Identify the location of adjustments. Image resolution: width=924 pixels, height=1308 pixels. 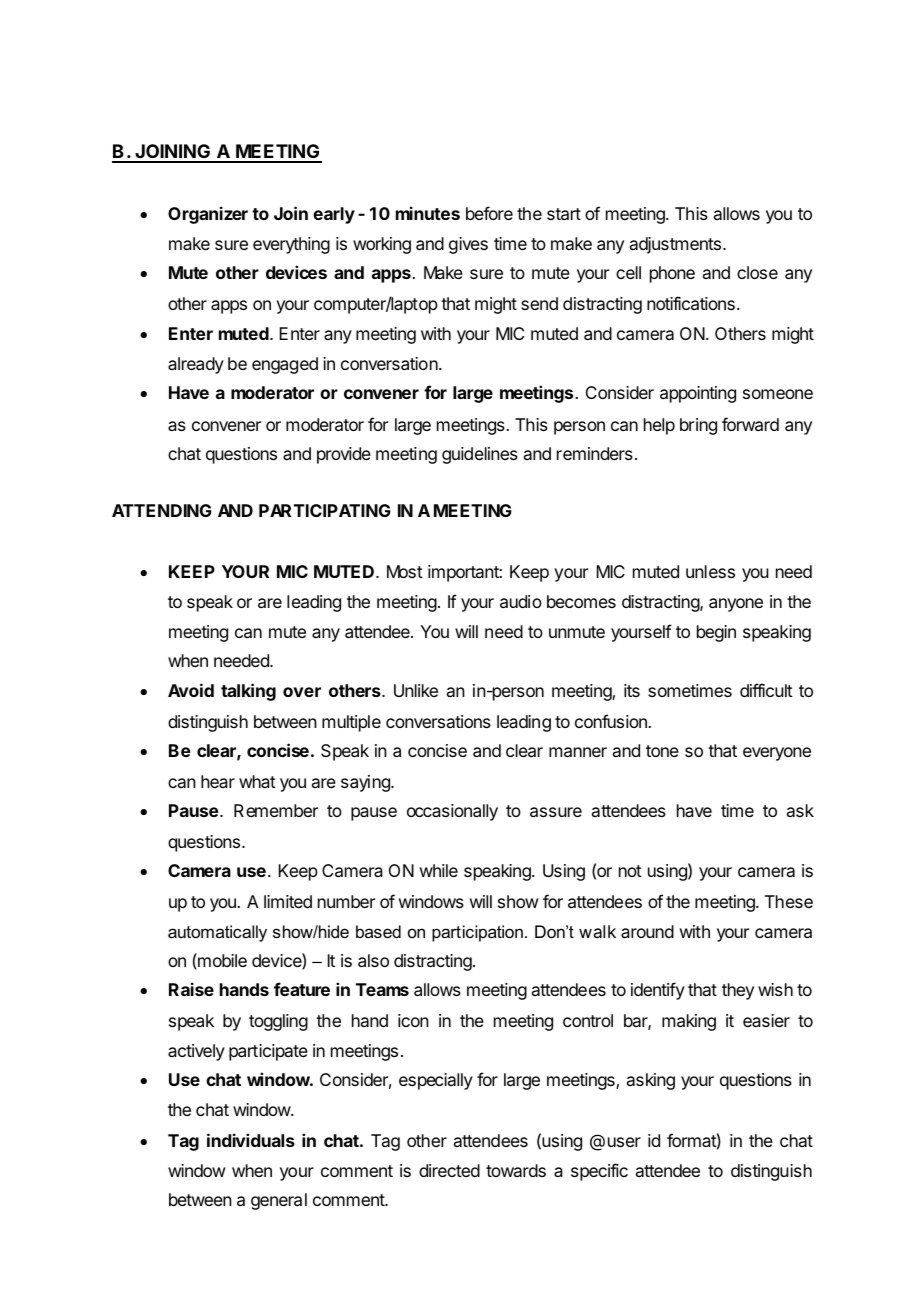
(675, 245).
